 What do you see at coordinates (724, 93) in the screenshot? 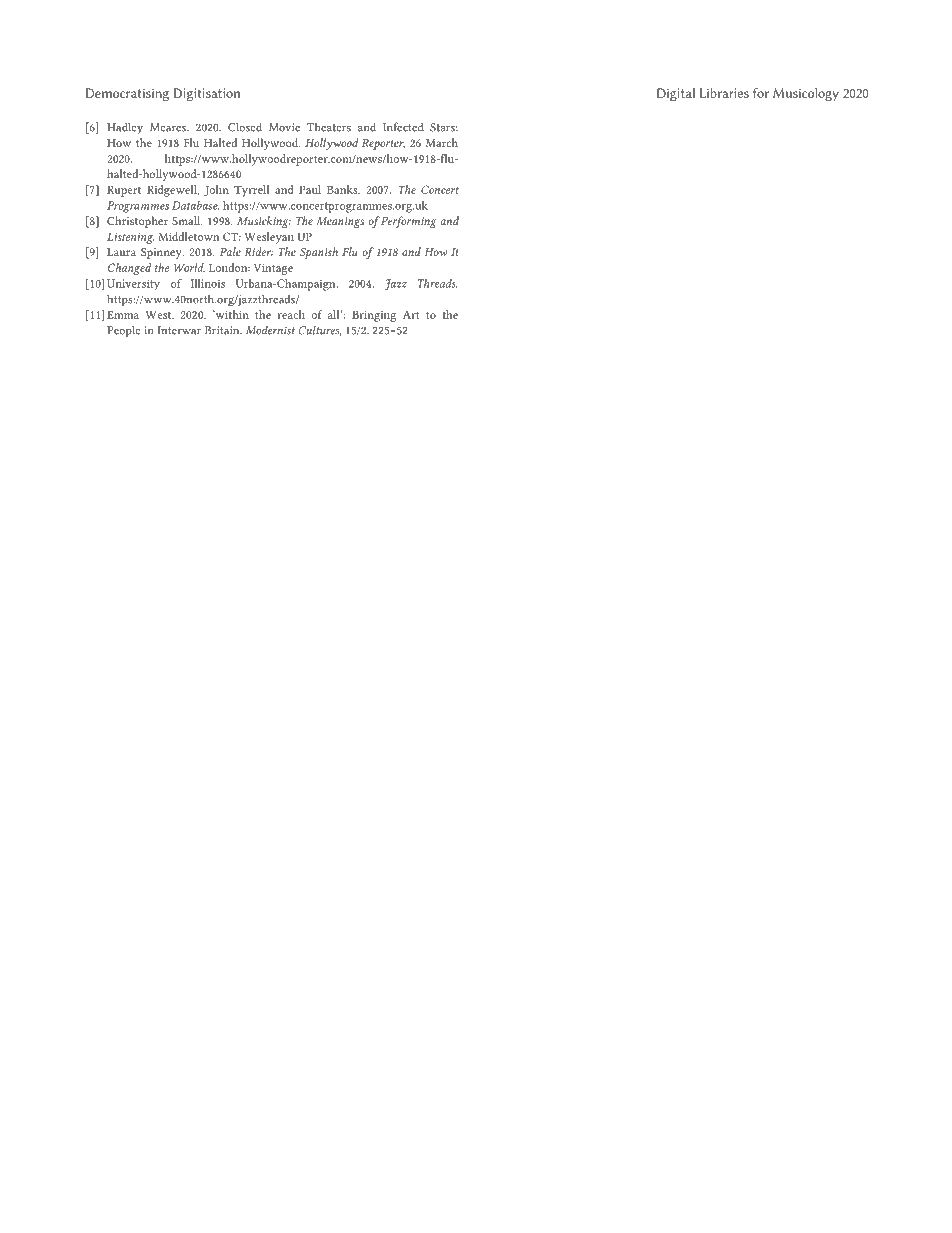
I see `Libraries` at bounding box center [724, 93].
